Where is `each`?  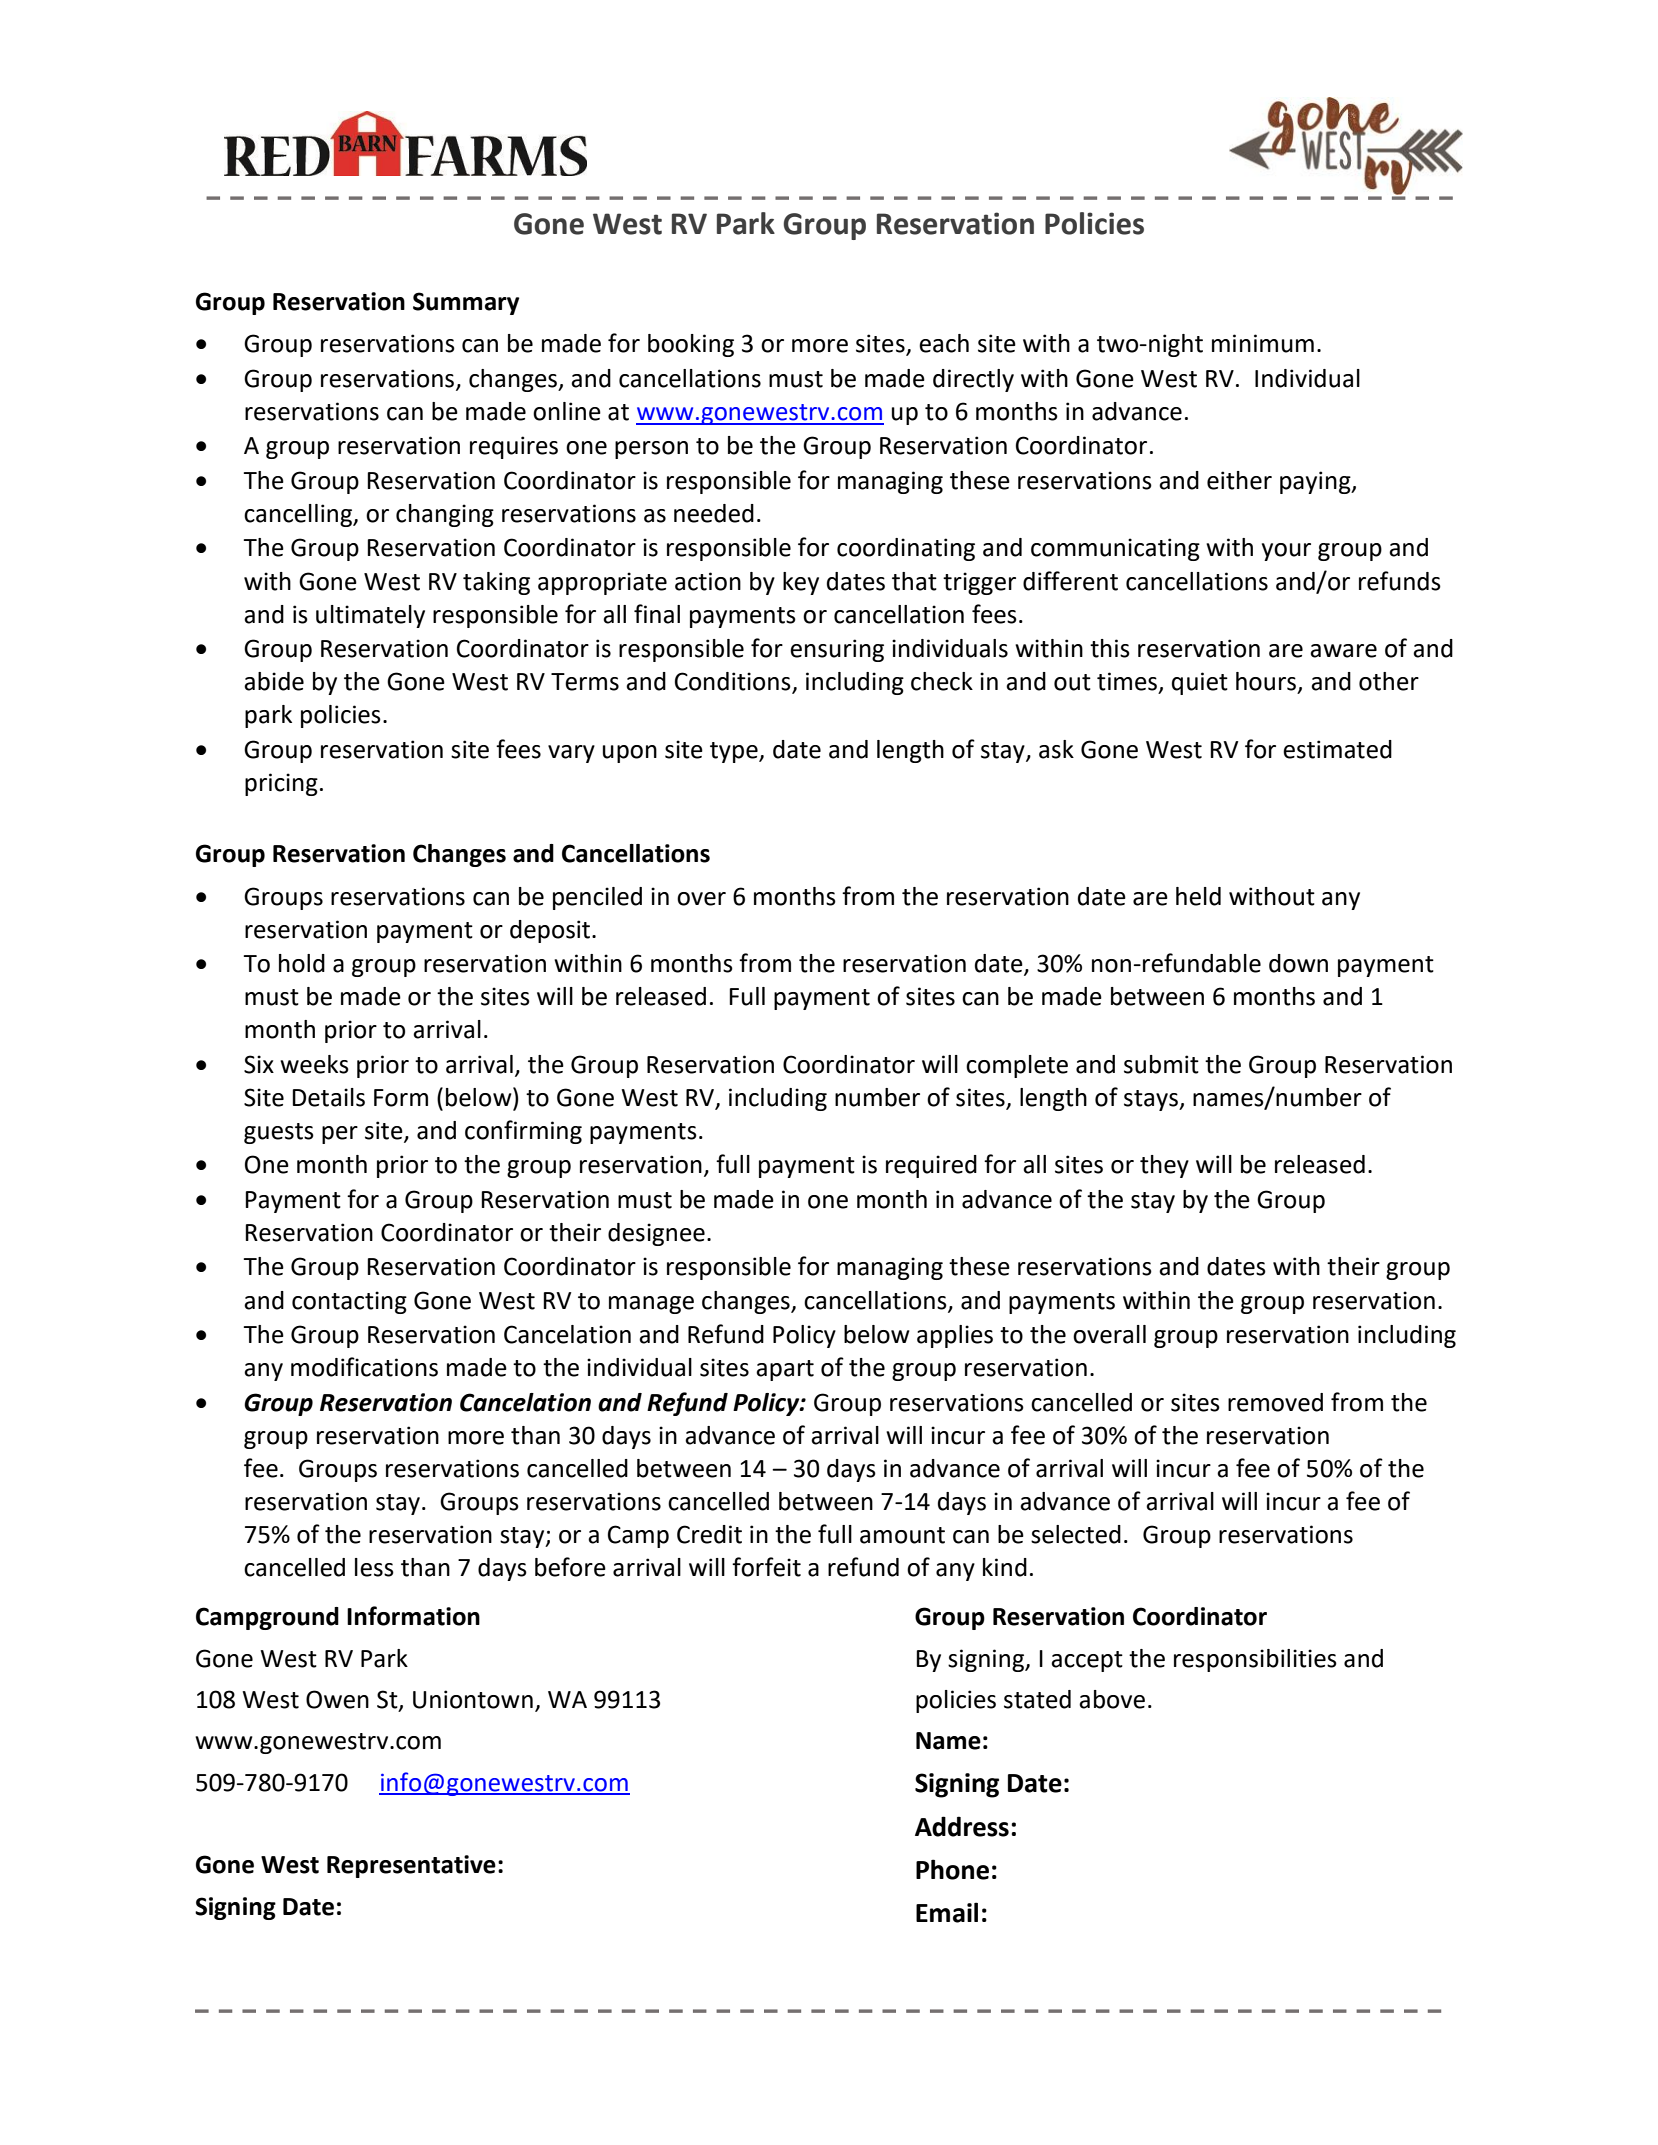 each is located at coordinates (944, 343).
